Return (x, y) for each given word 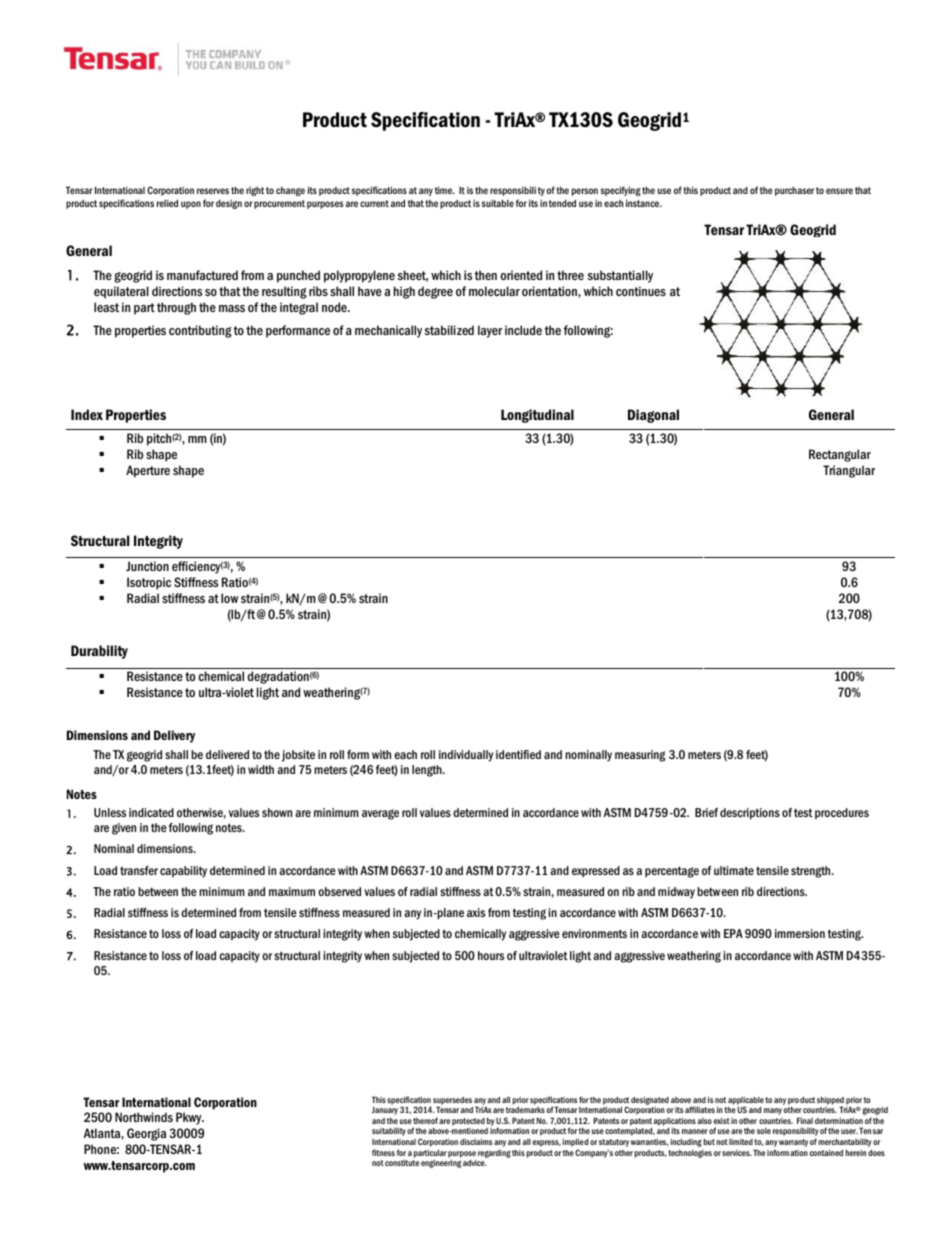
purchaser (794, 191)
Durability (99, 652)
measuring (640, 756)
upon (191, 205)
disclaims (476, 1141)
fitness (383, 1152)
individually (466, 756)
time (444, 190)
